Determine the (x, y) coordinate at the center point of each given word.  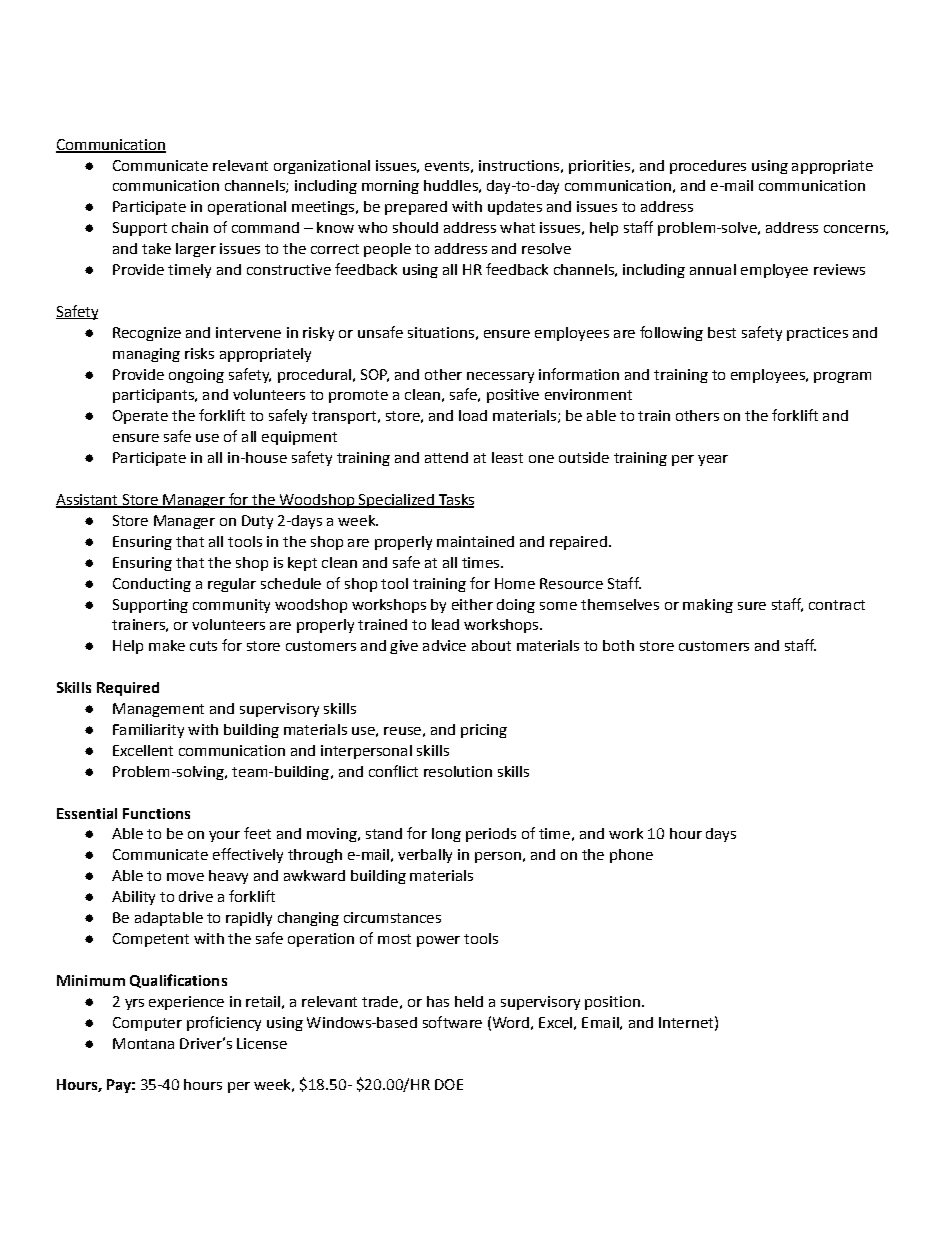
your (224, 836)
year (713, 460)
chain (190, 227)
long (446, 835)
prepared (416, 208)
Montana (143, 1043)
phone (631, 856)
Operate (140, 417)
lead (445, 624)
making (708, 606)
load (473, 415)
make (167, 645)
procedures (708, 167)
